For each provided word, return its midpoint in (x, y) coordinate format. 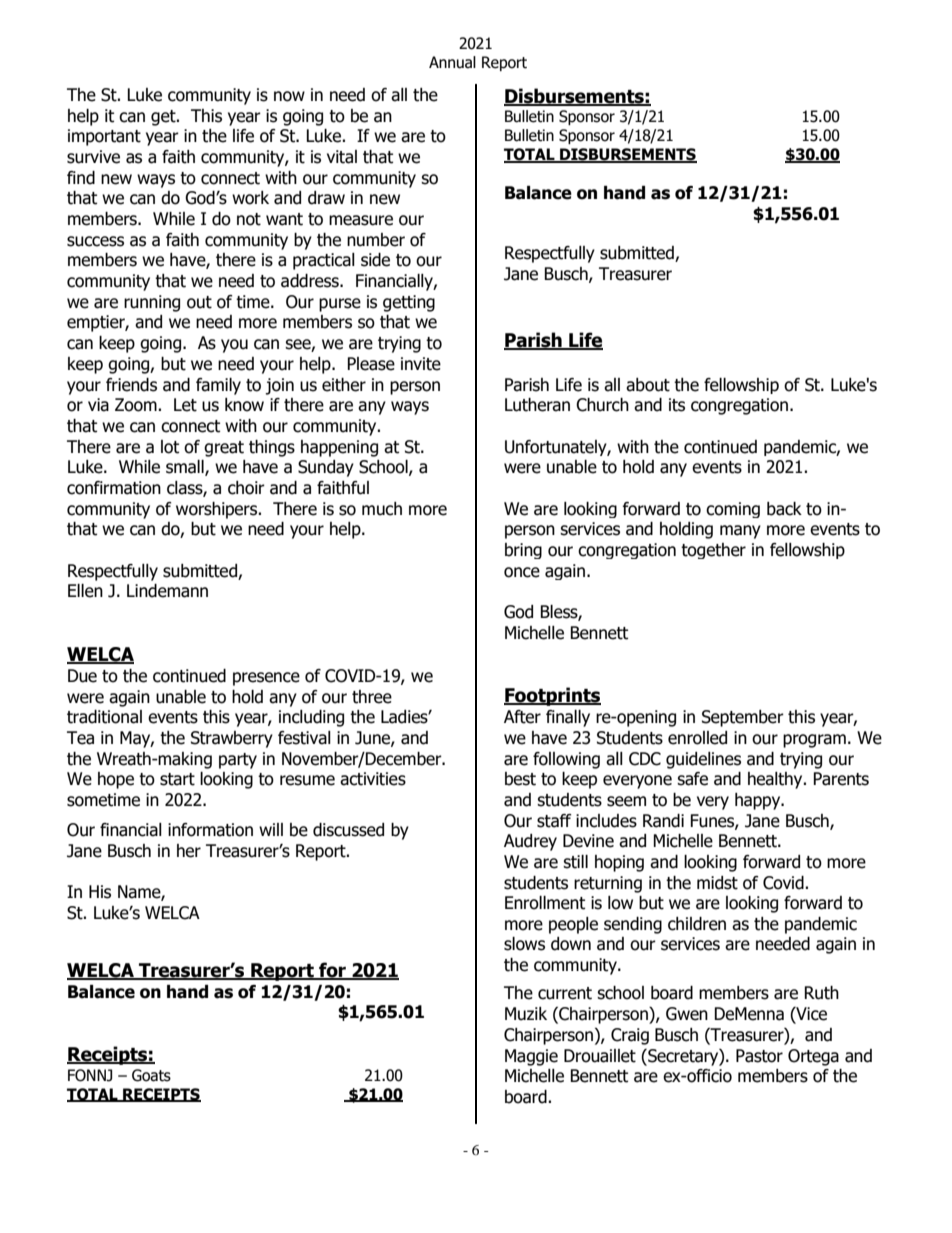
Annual (452, 62)
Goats (151, 1075)
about (648, 385)
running (152, 303)
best (520, 779)
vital (342, 157)
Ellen (85, 591)
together (713, 551)
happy (759, 801)
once (522, 572)
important (104, 137)
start (177, 779)
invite (421, 364)
